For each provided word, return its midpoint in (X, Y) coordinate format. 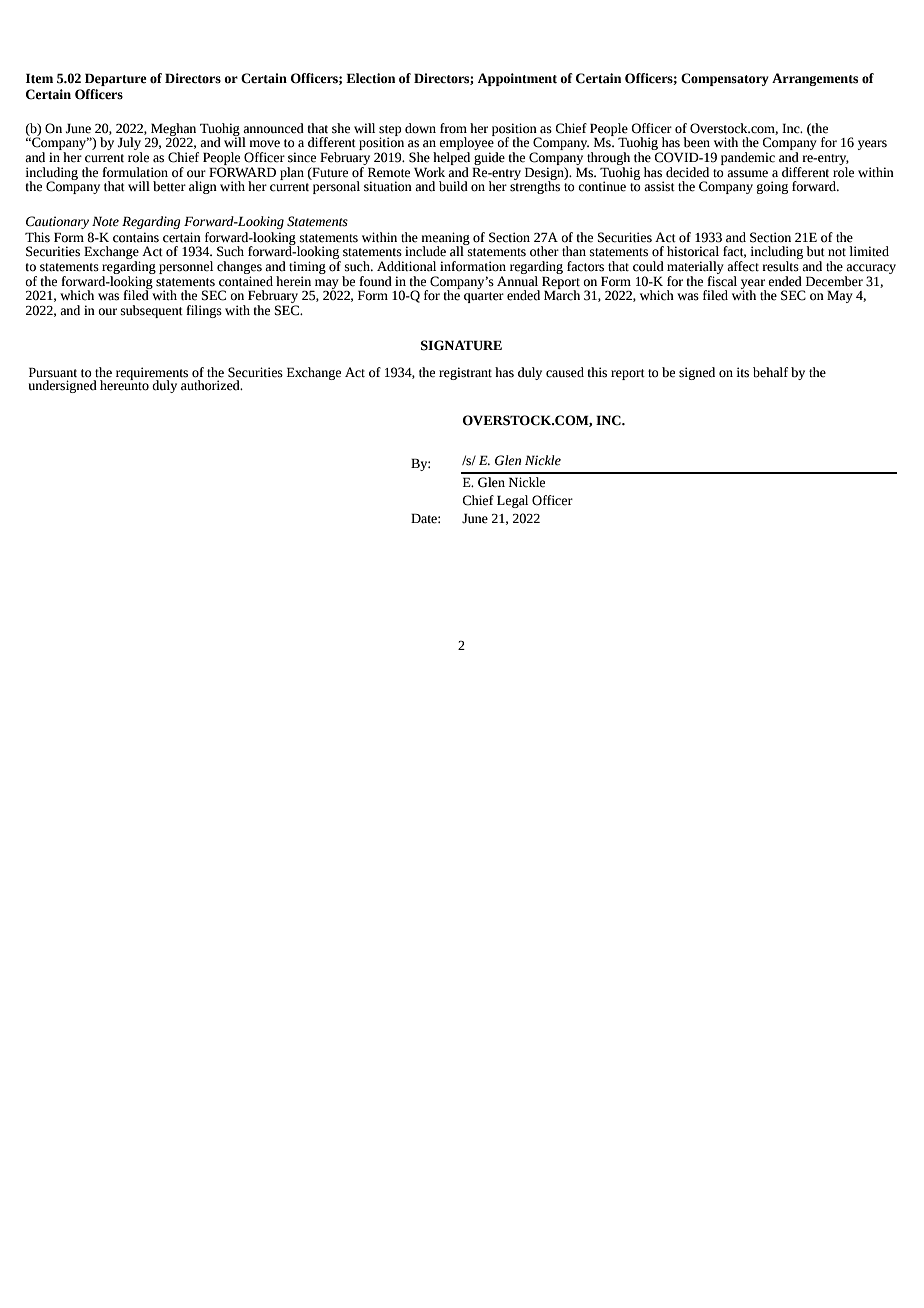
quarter (484, 297)
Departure (116, 79)
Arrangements (815, 79)
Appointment (517, 79)
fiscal (722, 280)
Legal (512, 501)
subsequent (152, 311)
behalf (770, 372)
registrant (465, 373)
